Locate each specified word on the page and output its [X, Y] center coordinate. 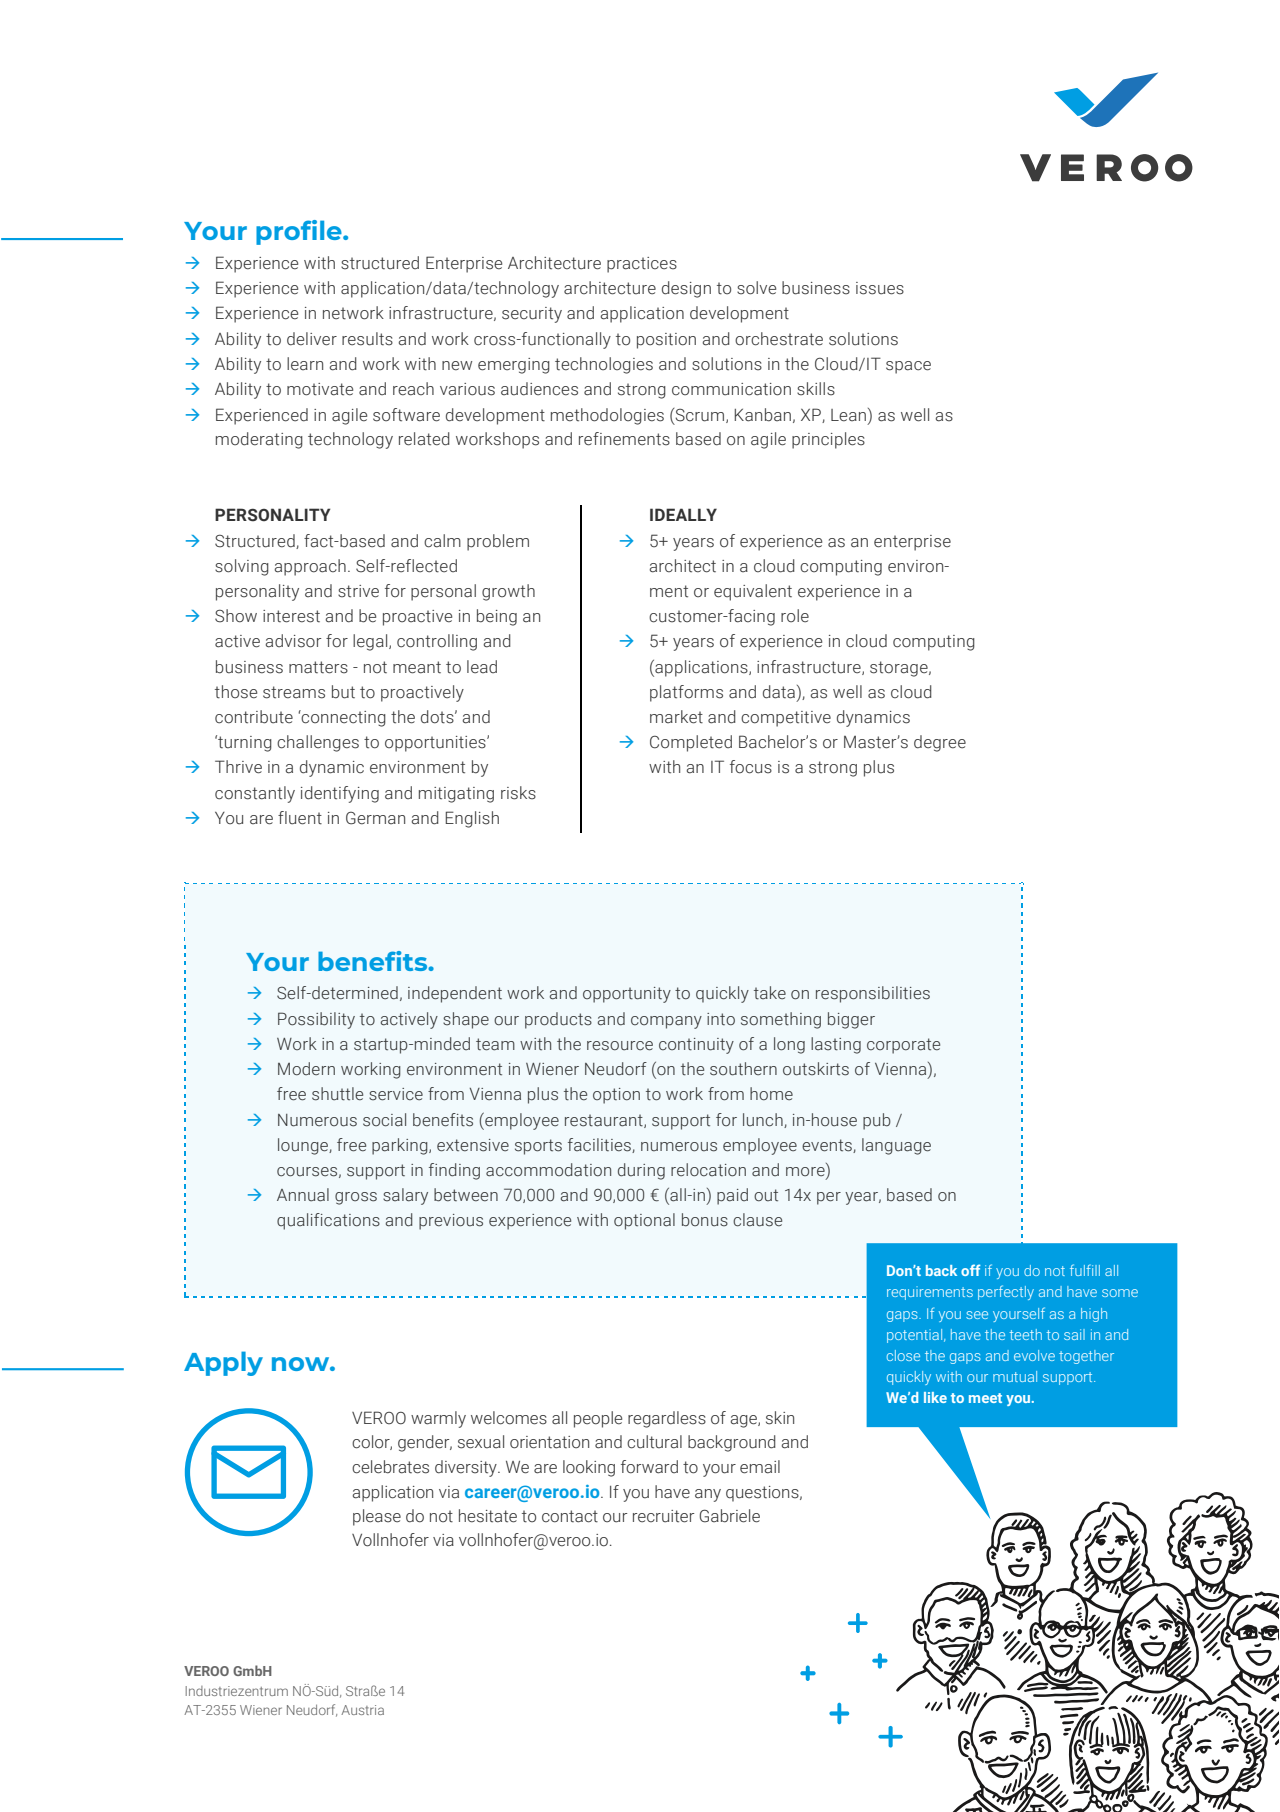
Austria [362, 1710]
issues [880, 288]
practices [642, 265]
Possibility [316, 1020]
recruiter [663, 1516]
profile [300, 232]
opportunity [627, 995]
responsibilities [873, 994]
